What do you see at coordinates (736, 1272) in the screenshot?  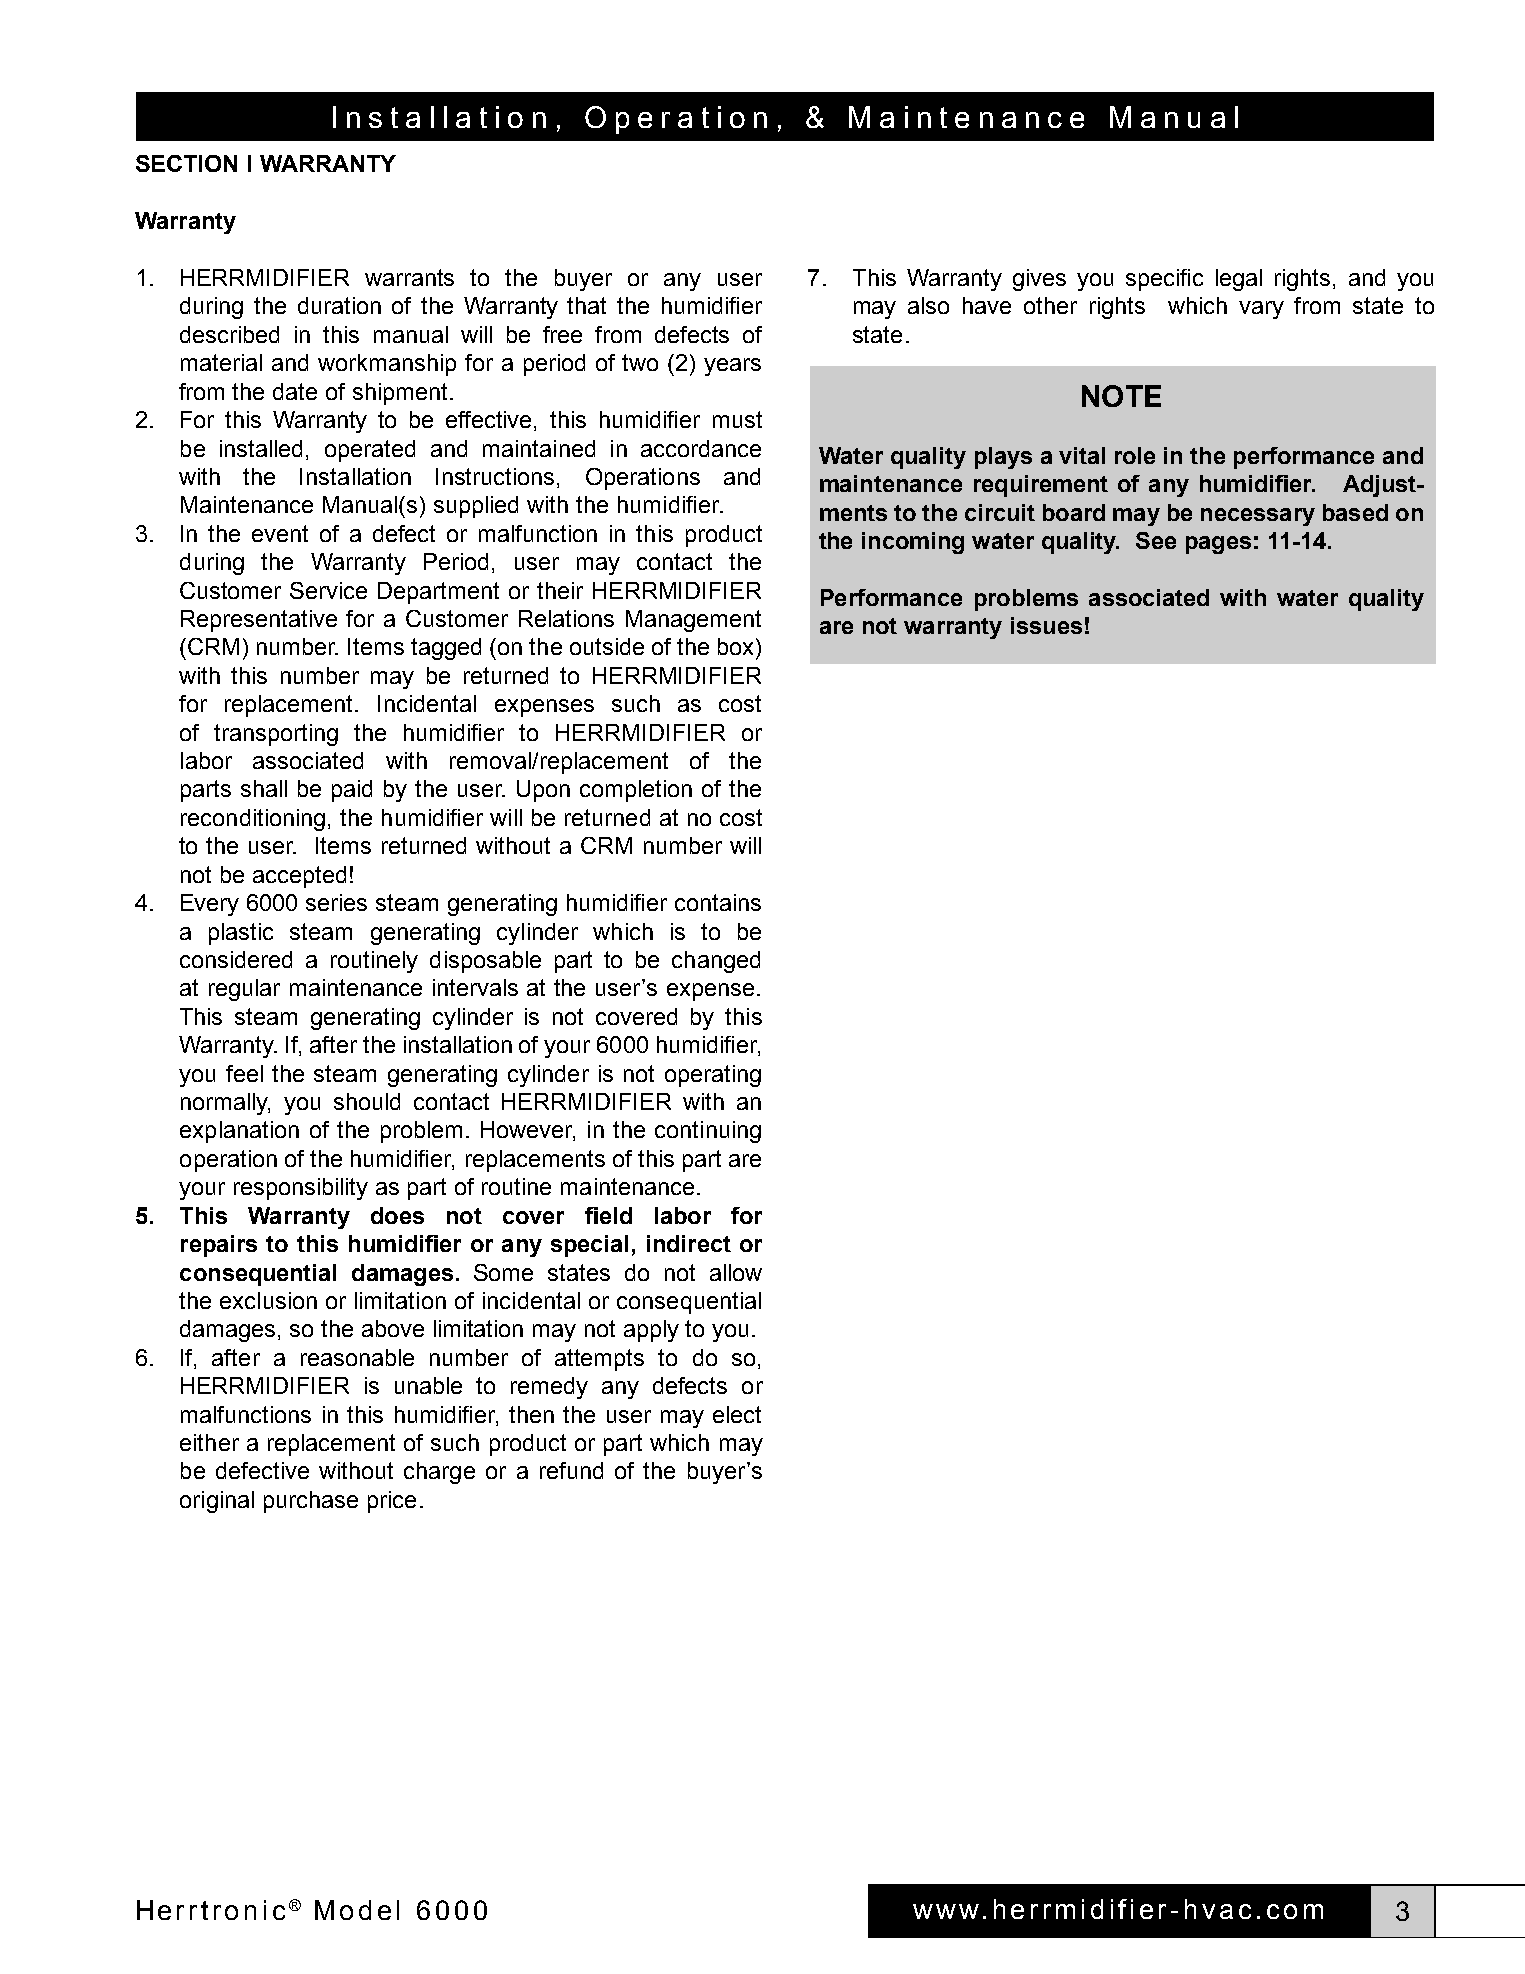 I see `allow` at bounding box center [736, 1272].
